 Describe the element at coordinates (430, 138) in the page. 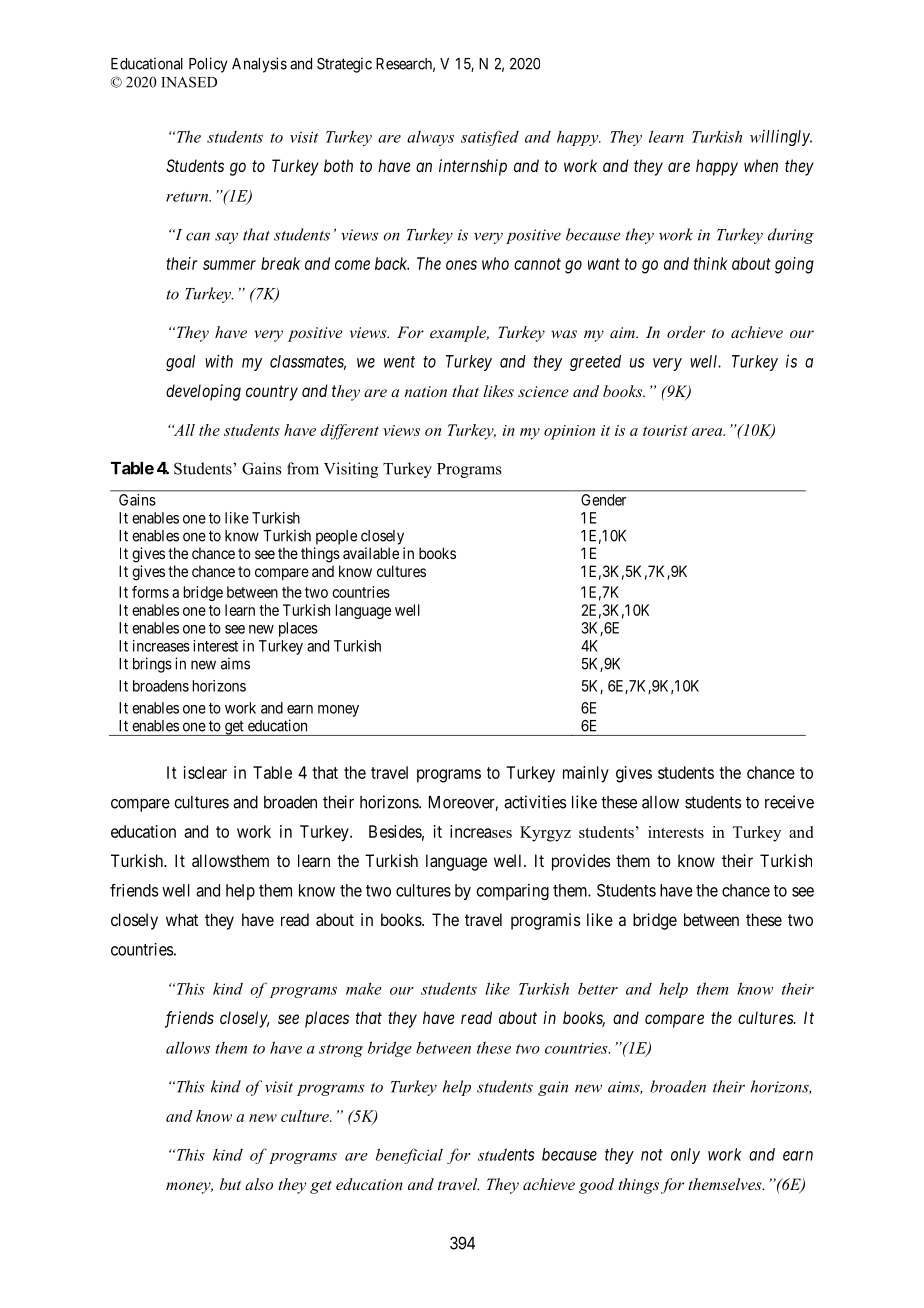

I see `always` at that location.
